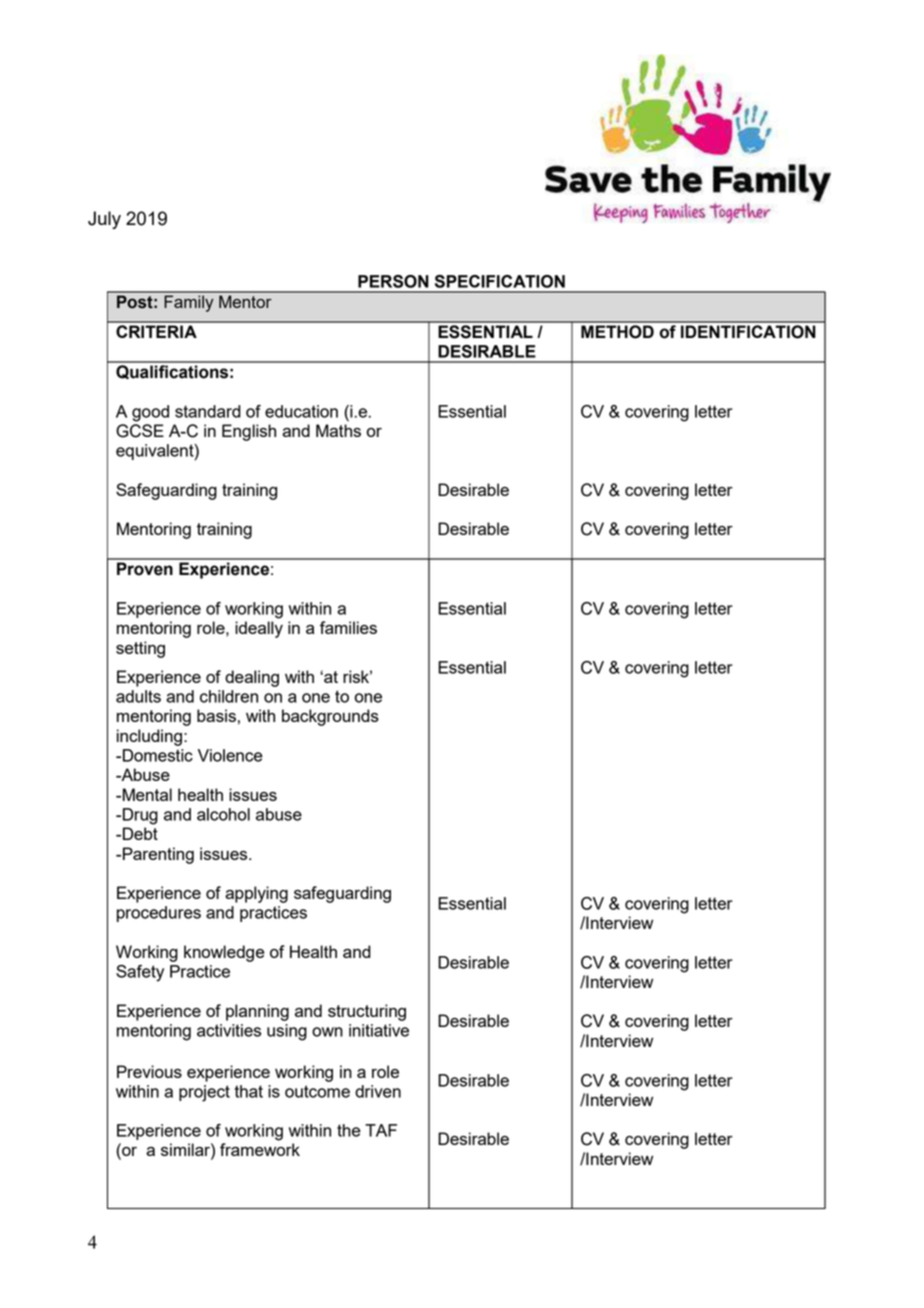 The width and height of the screenshot is (924, 1308). I want to click on education, so click(301, 411).
